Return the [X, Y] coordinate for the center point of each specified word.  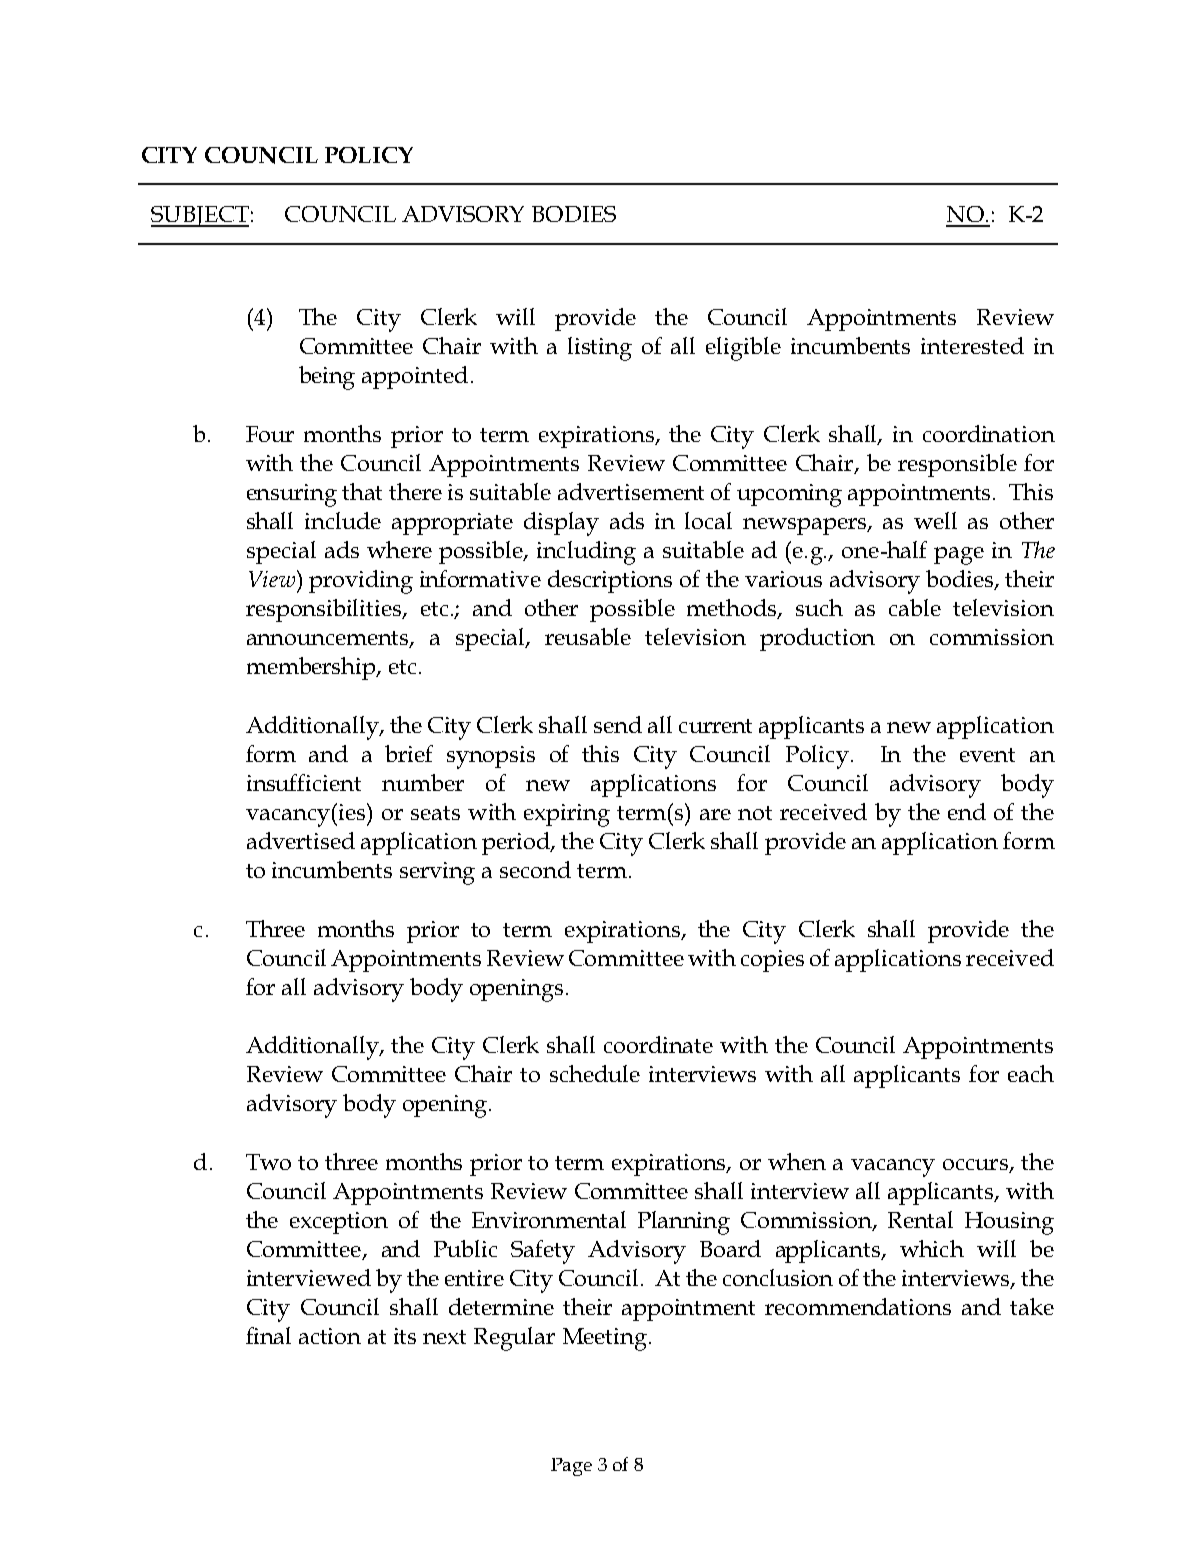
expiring [567, 815]
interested [972, 345]
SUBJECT [200, 216]
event [987, 755]
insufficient [304, 782]
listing [600, 349]
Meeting [606, 1339]
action [330, 1336]
